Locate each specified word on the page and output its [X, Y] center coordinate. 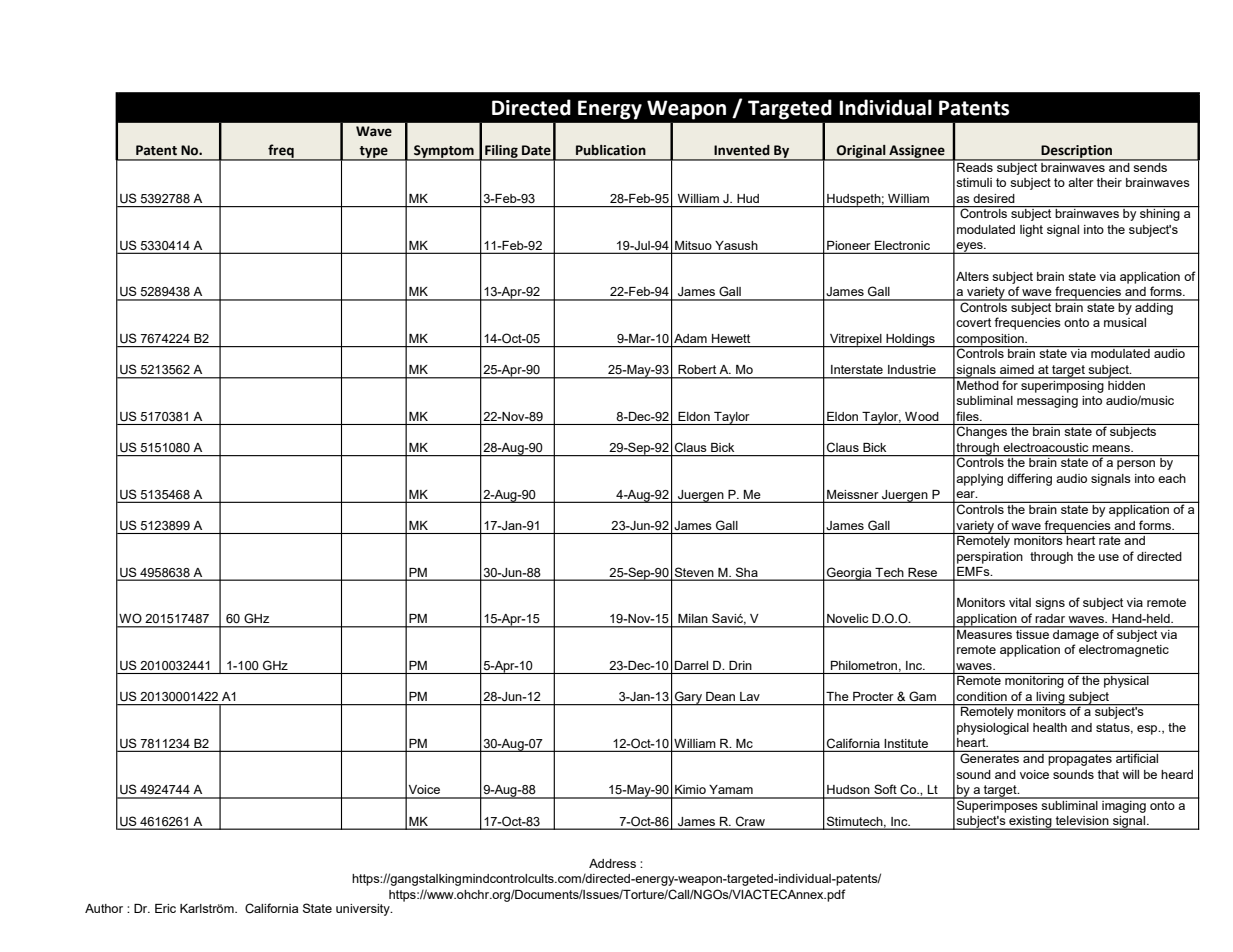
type [374, 153]
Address [612, 863]
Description [1077, 153]
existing [1030, 823]
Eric [165, 908]
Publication [611, 150]
